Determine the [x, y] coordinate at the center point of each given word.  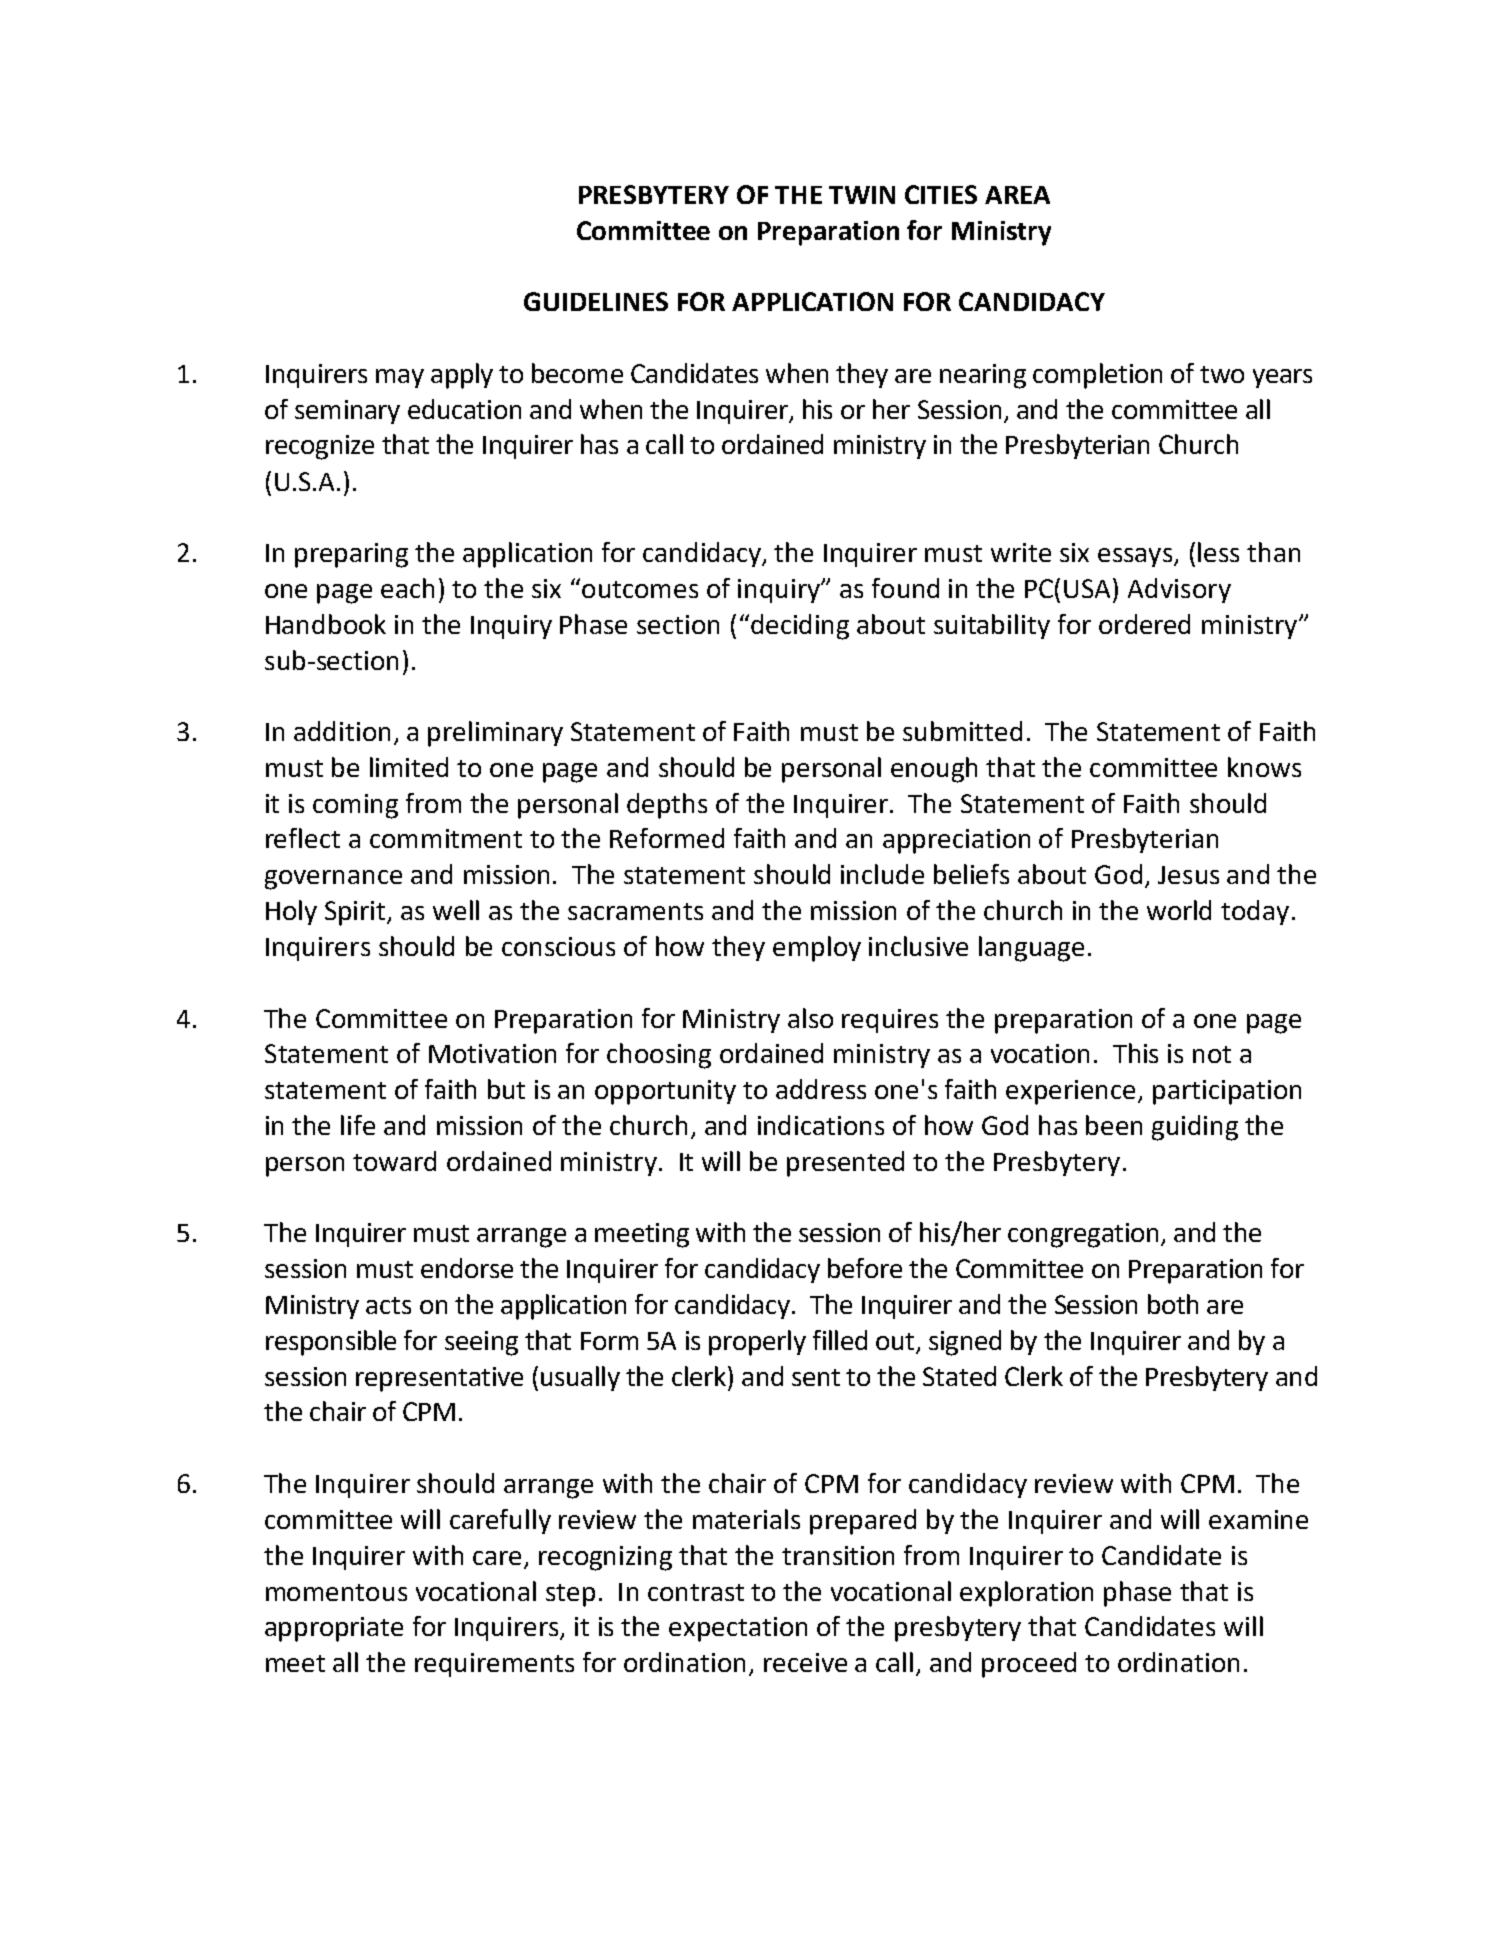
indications [821, 1125]
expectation [738, 1629]
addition [342, 731]
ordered [1144, 624]
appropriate [334, 1629]
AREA [1017, 195]
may [400, 378]
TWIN [862, 195]
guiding [1195, 1128]
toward [394, 1161]
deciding [800, 627]
